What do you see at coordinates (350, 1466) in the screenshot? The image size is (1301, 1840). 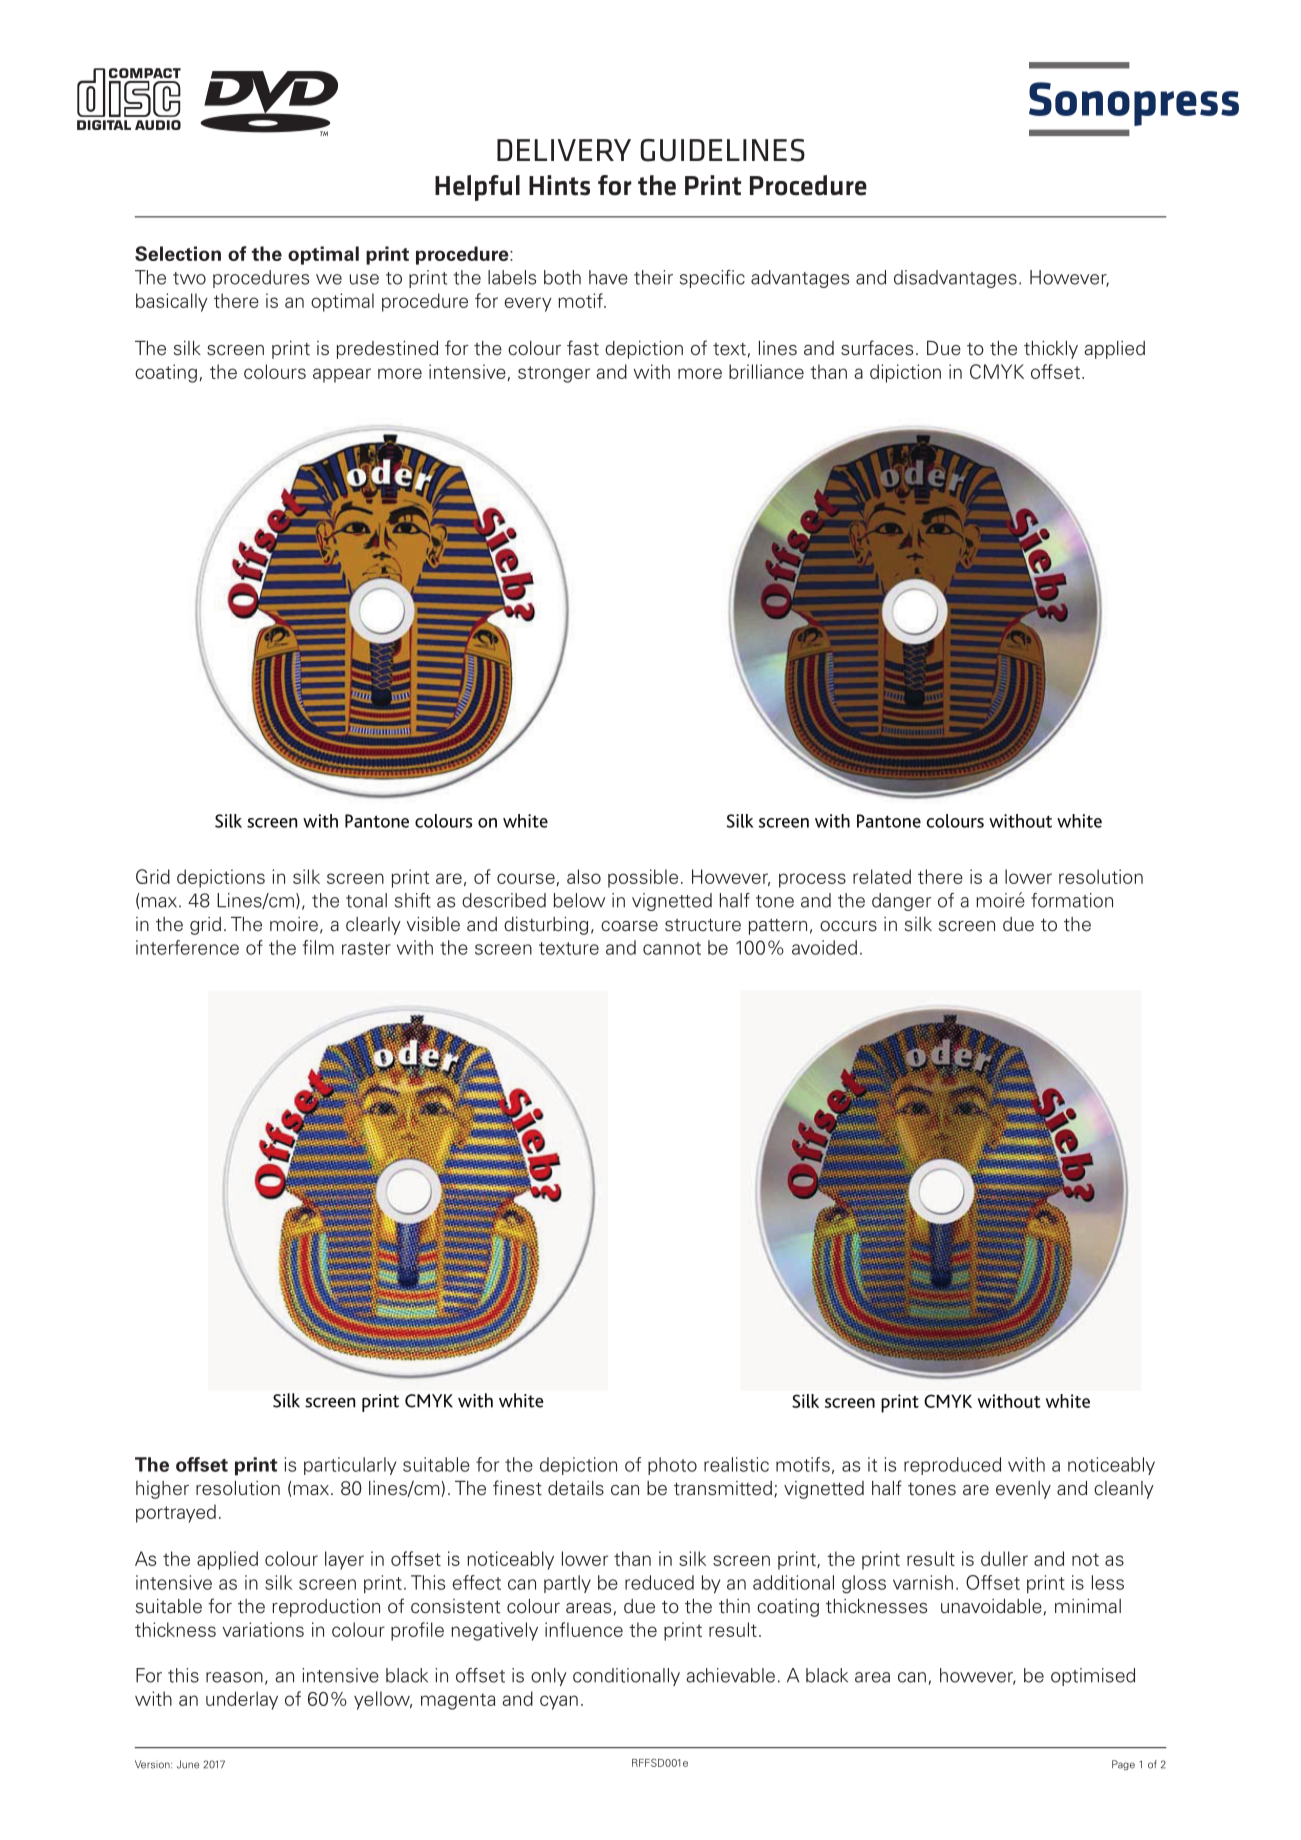 I see `particularly` at bounding box center [350, 1466].
